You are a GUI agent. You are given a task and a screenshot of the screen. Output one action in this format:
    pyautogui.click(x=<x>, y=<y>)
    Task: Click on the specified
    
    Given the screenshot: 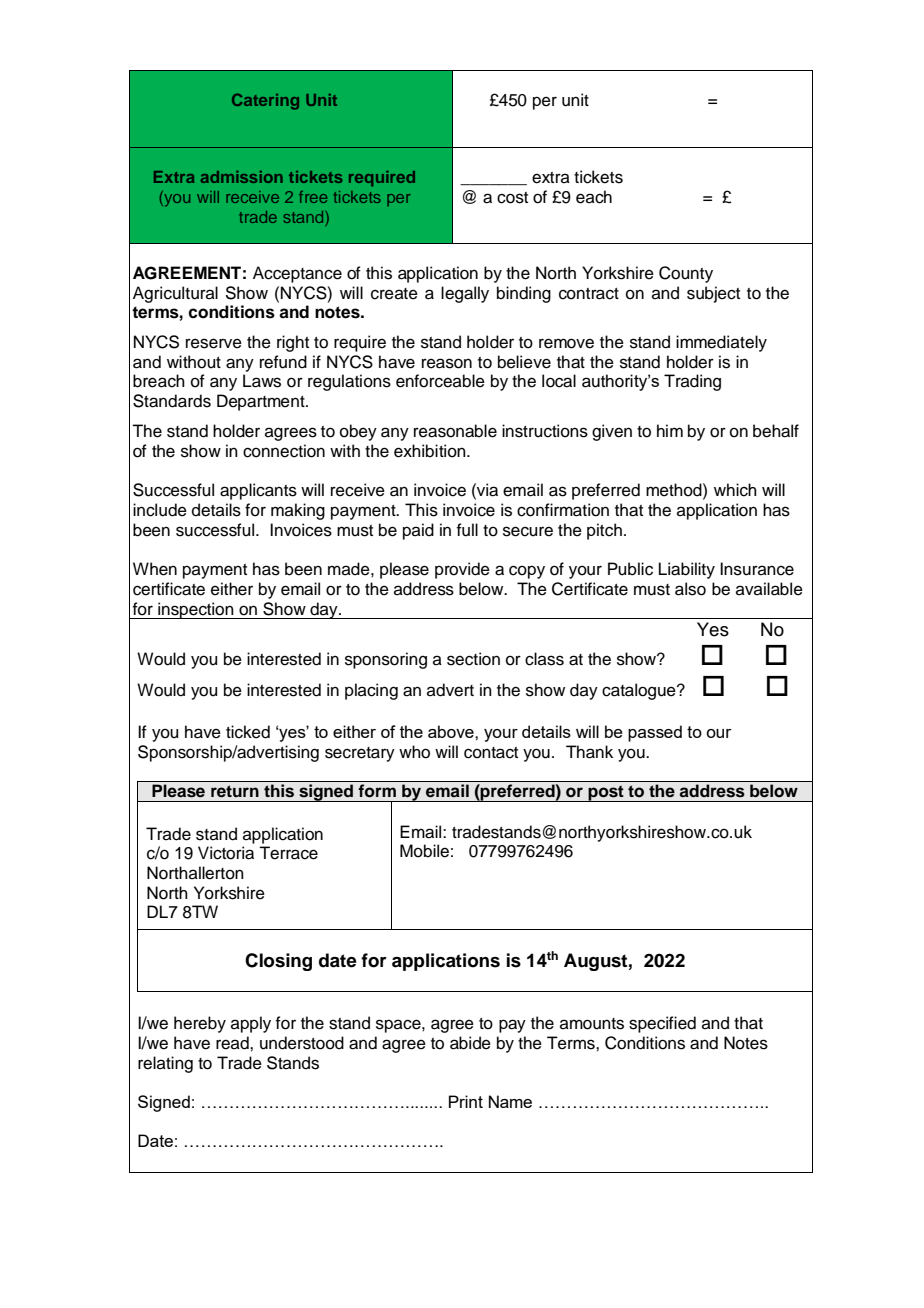 What is the action you would take?
    pyautogui.click(x=662, y=1024)
